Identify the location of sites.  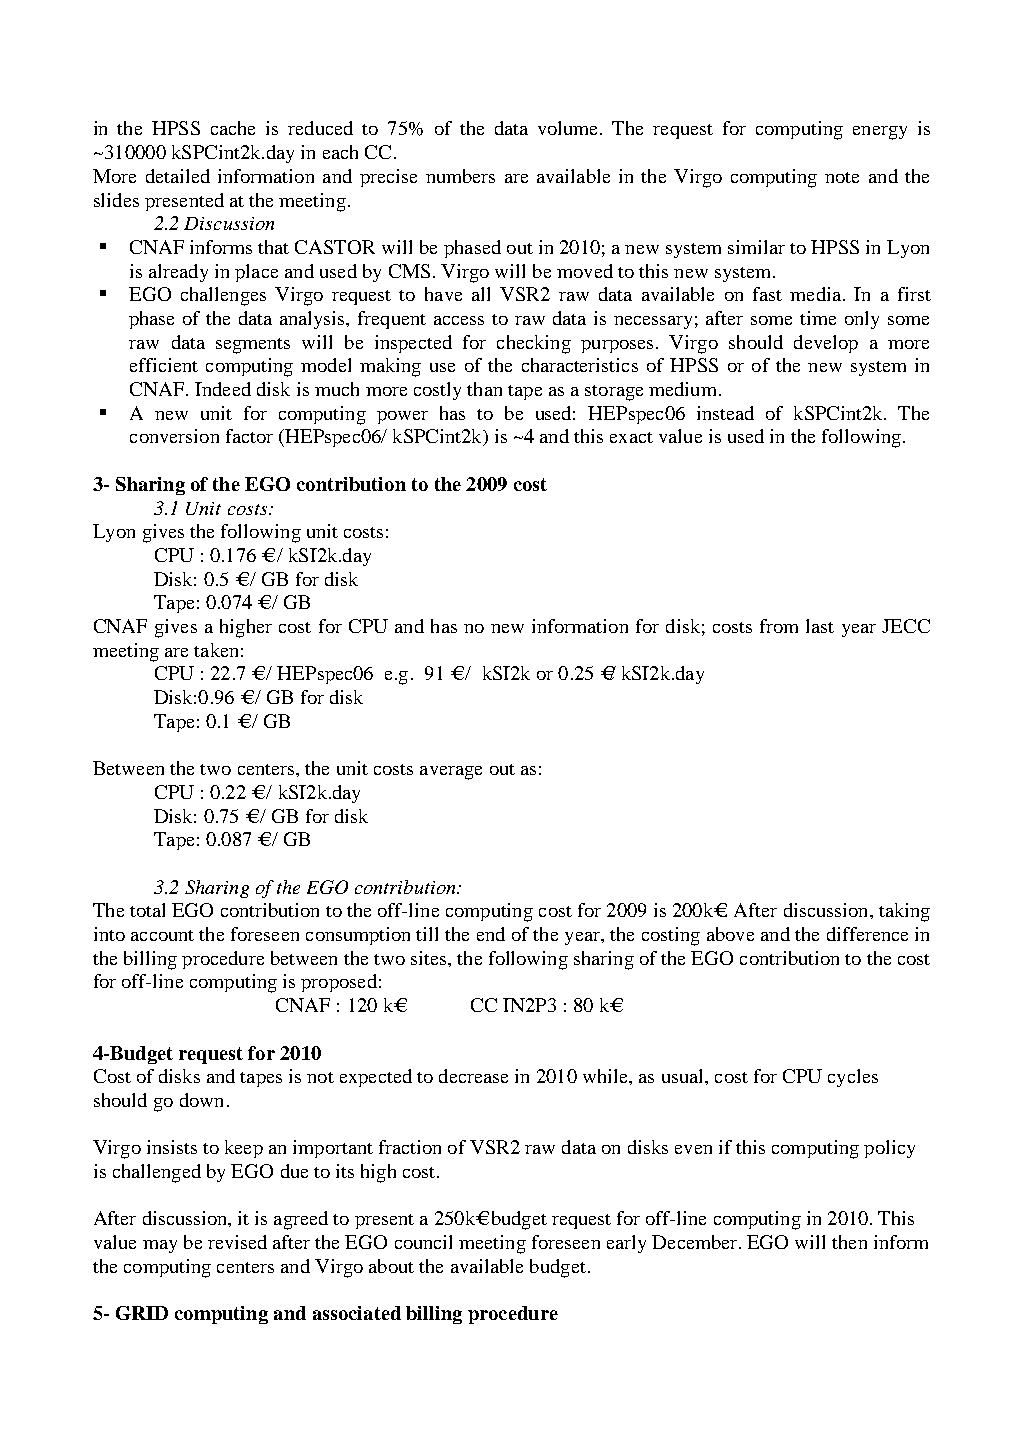
(430, 958).
